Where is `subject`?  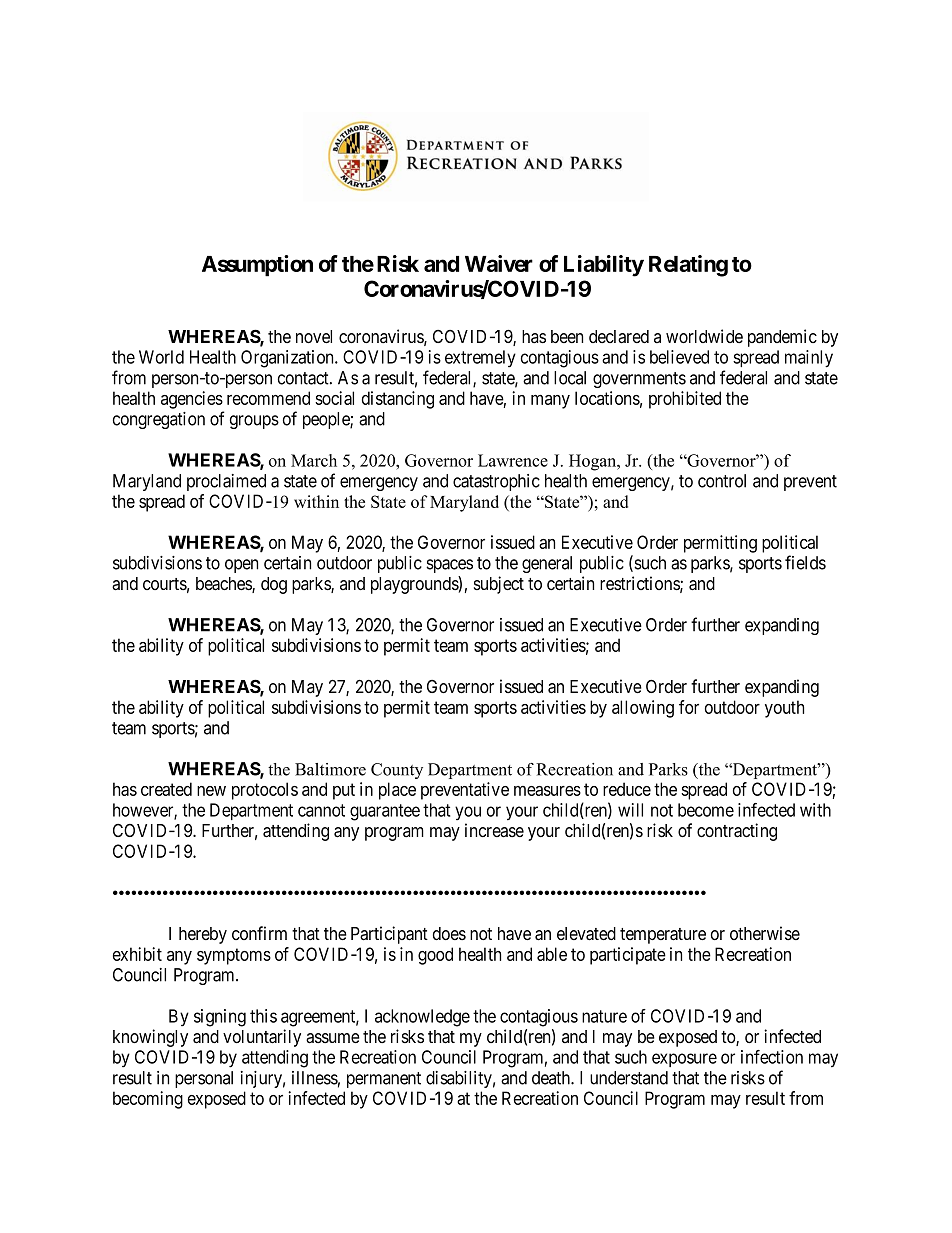 subject is located at coordinates (499, 585).
